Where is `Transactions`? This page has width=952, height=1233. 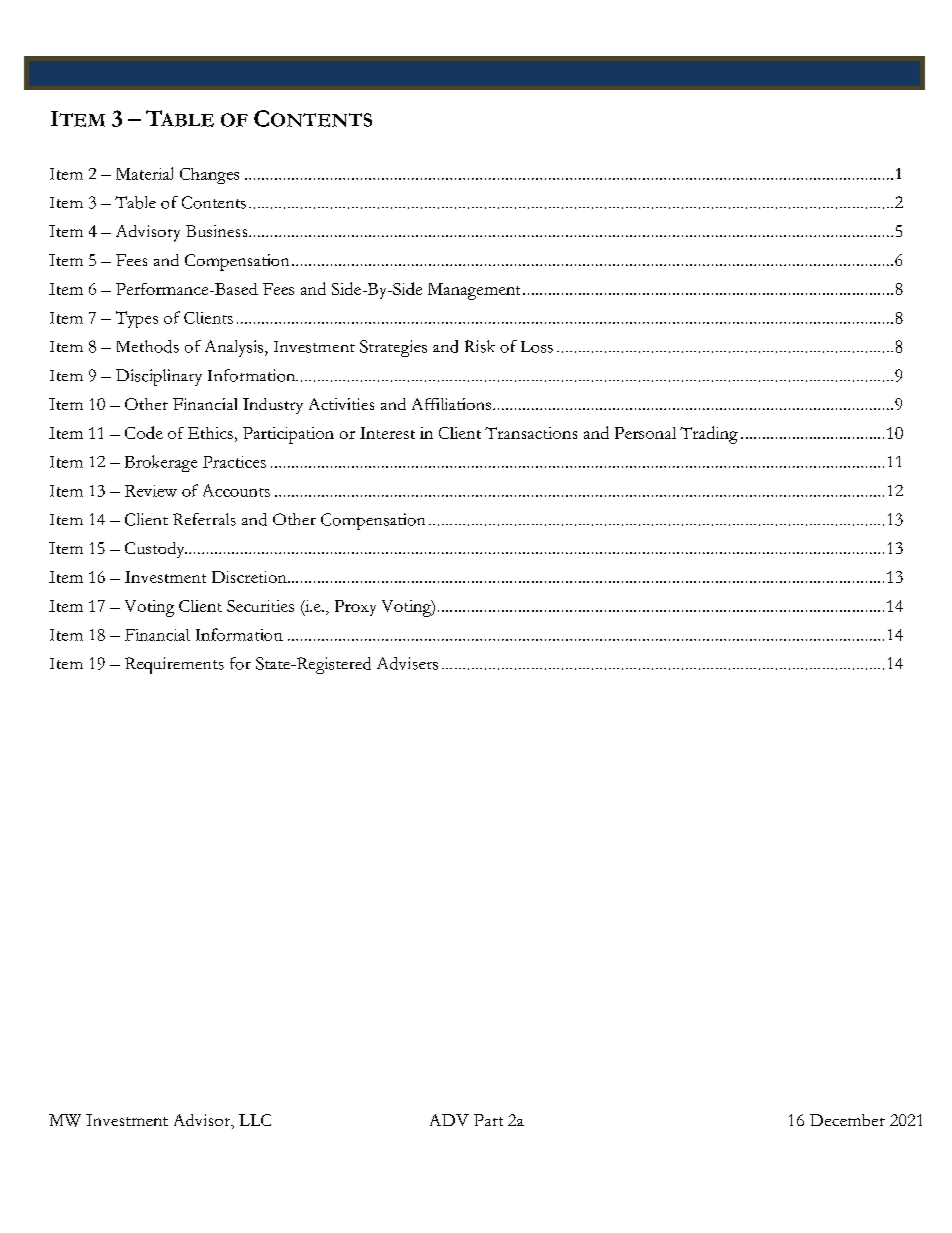
Transactions is located at coordinates (531, 433).
